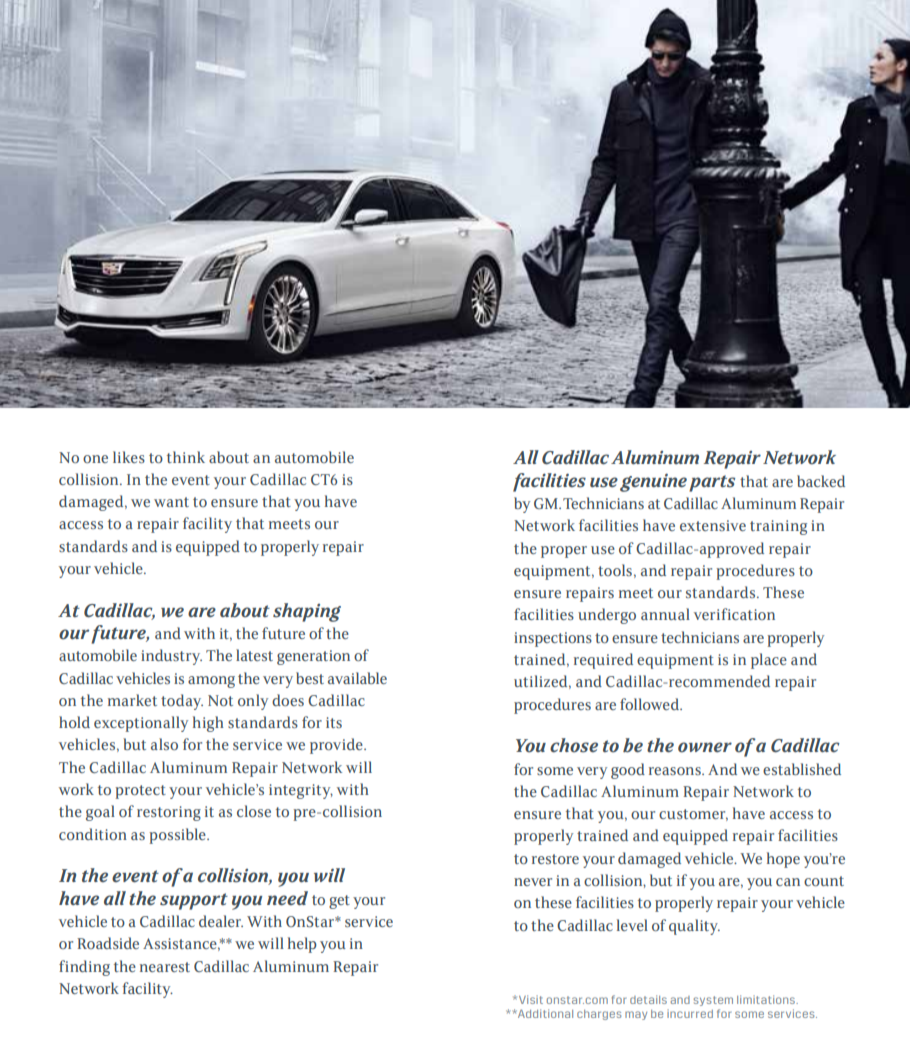 This screenshot has height=1049, width=910. Describe the element at coordinates (783, 860) in the screenshot. I see `hope` at that location.
